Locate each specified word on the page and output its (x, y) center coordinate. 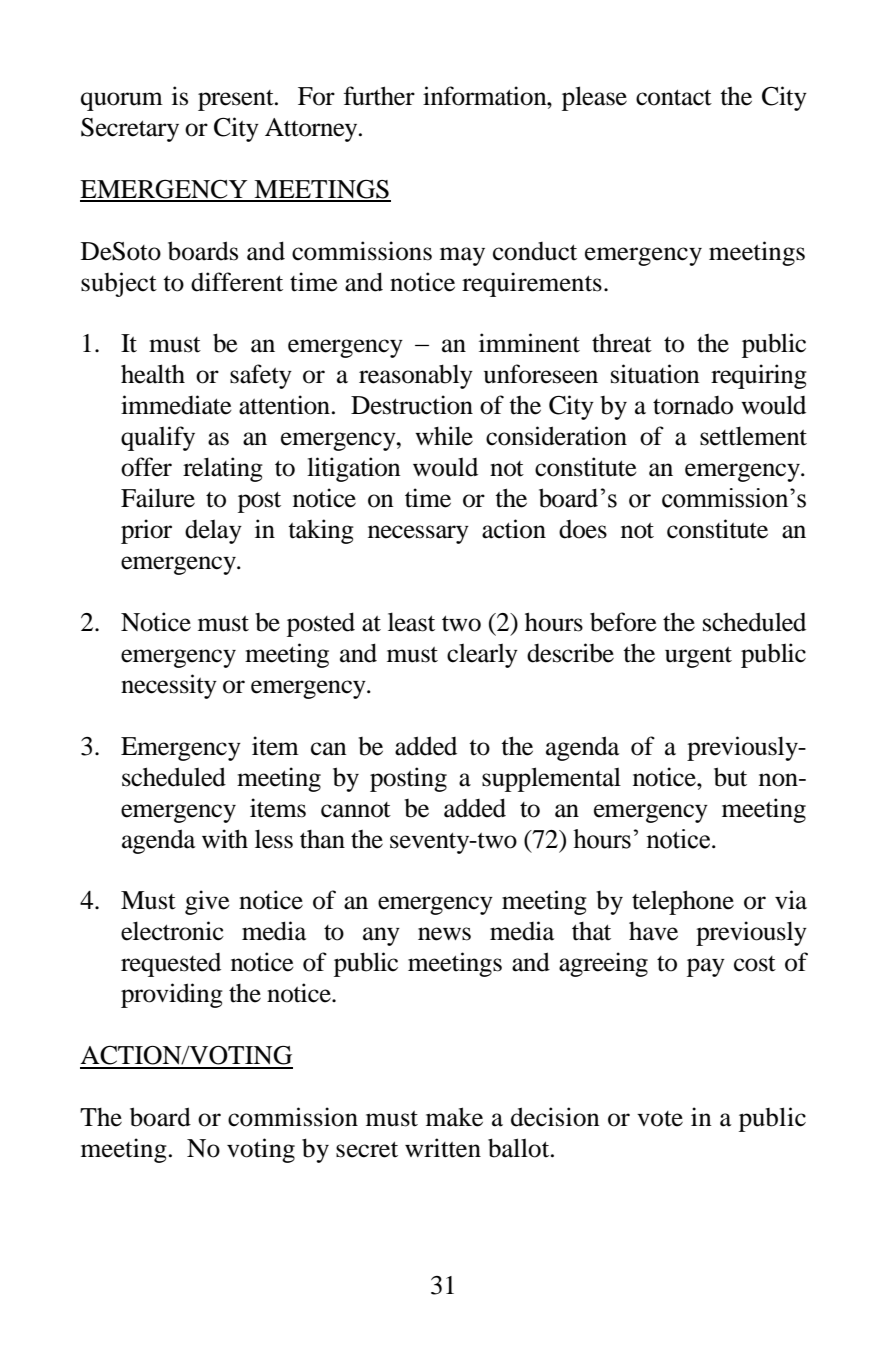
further (379, 96)
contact (674, 97)
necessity (169, 686)
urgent (698, 657)
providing (172, 995)
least (411, 622)
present (237, 100)
